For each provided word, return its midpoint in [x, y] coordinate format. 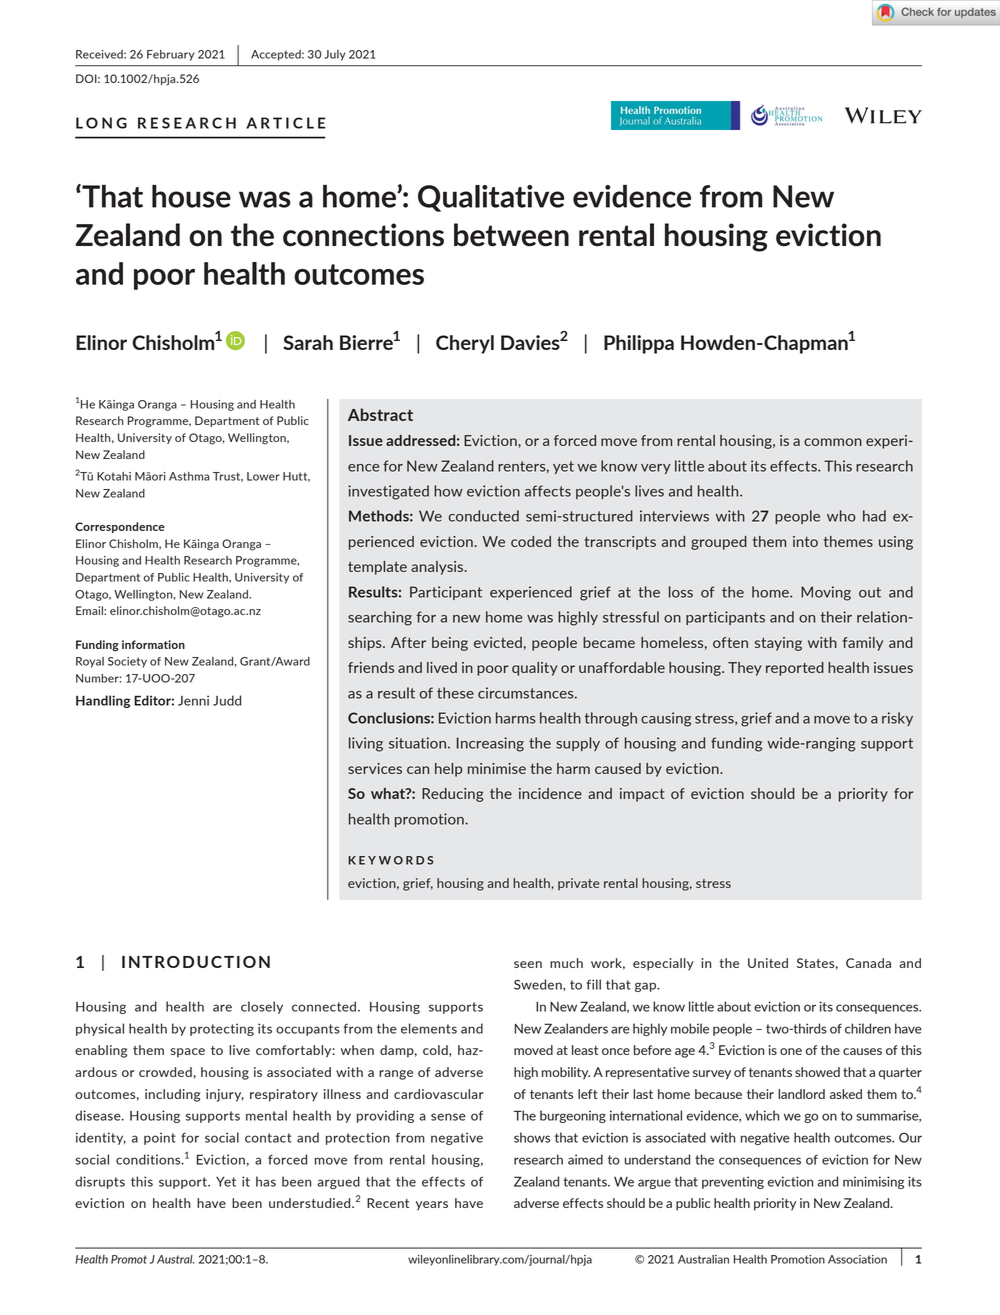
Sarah [308, 342]
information [153, 644]
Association [857, 1259]
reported [795, 669]
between [511, 235]
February [171, 55]
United [768, 963]
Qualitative [491, 198]
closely [262, 1007]
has [266, 1181]
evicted [498, 642]
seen [528, 964]
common [833, 442]
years [432, 1206]
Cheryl [465, 344]
